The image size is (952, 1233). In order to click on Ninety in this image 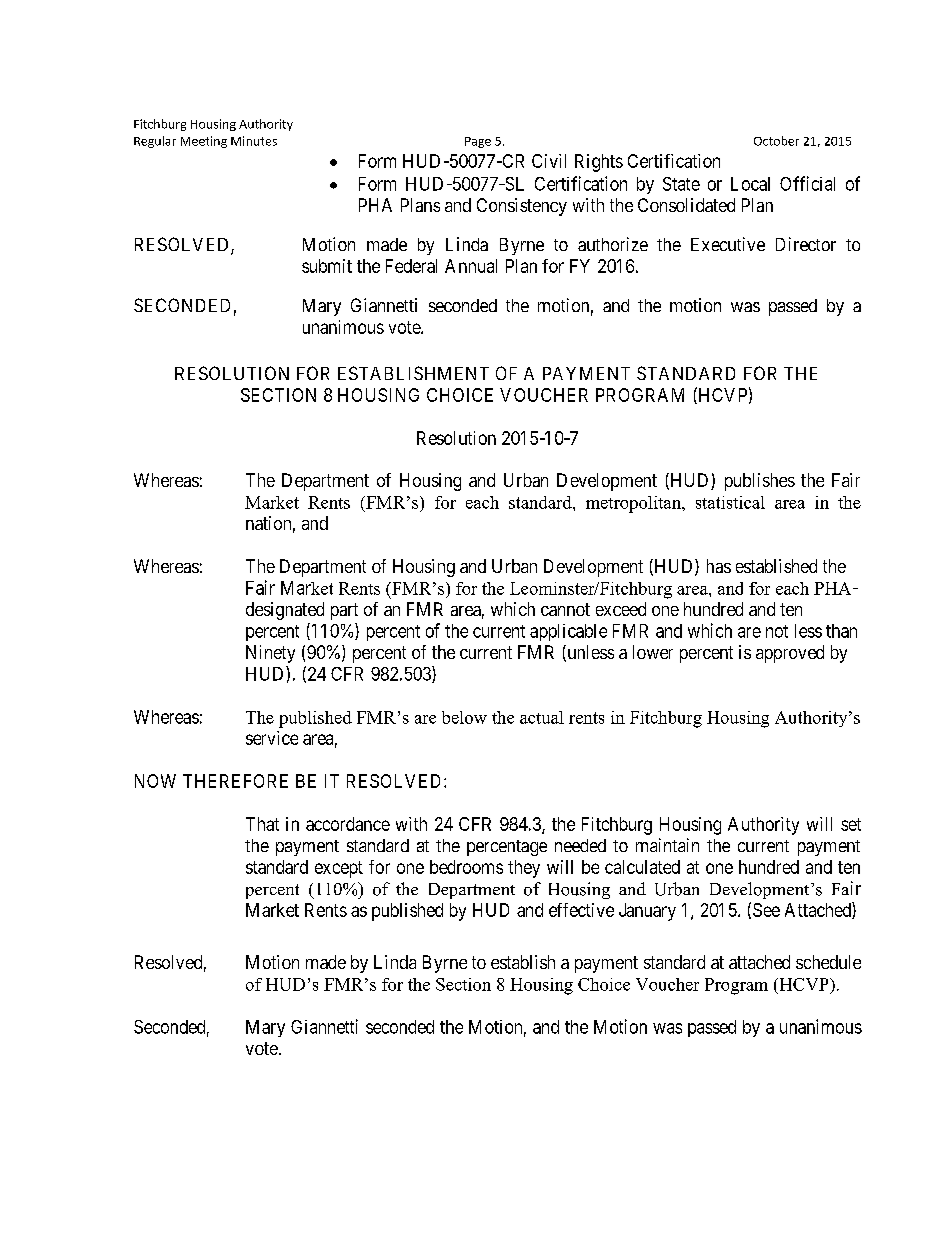, I will do `click(270, 654)`.
